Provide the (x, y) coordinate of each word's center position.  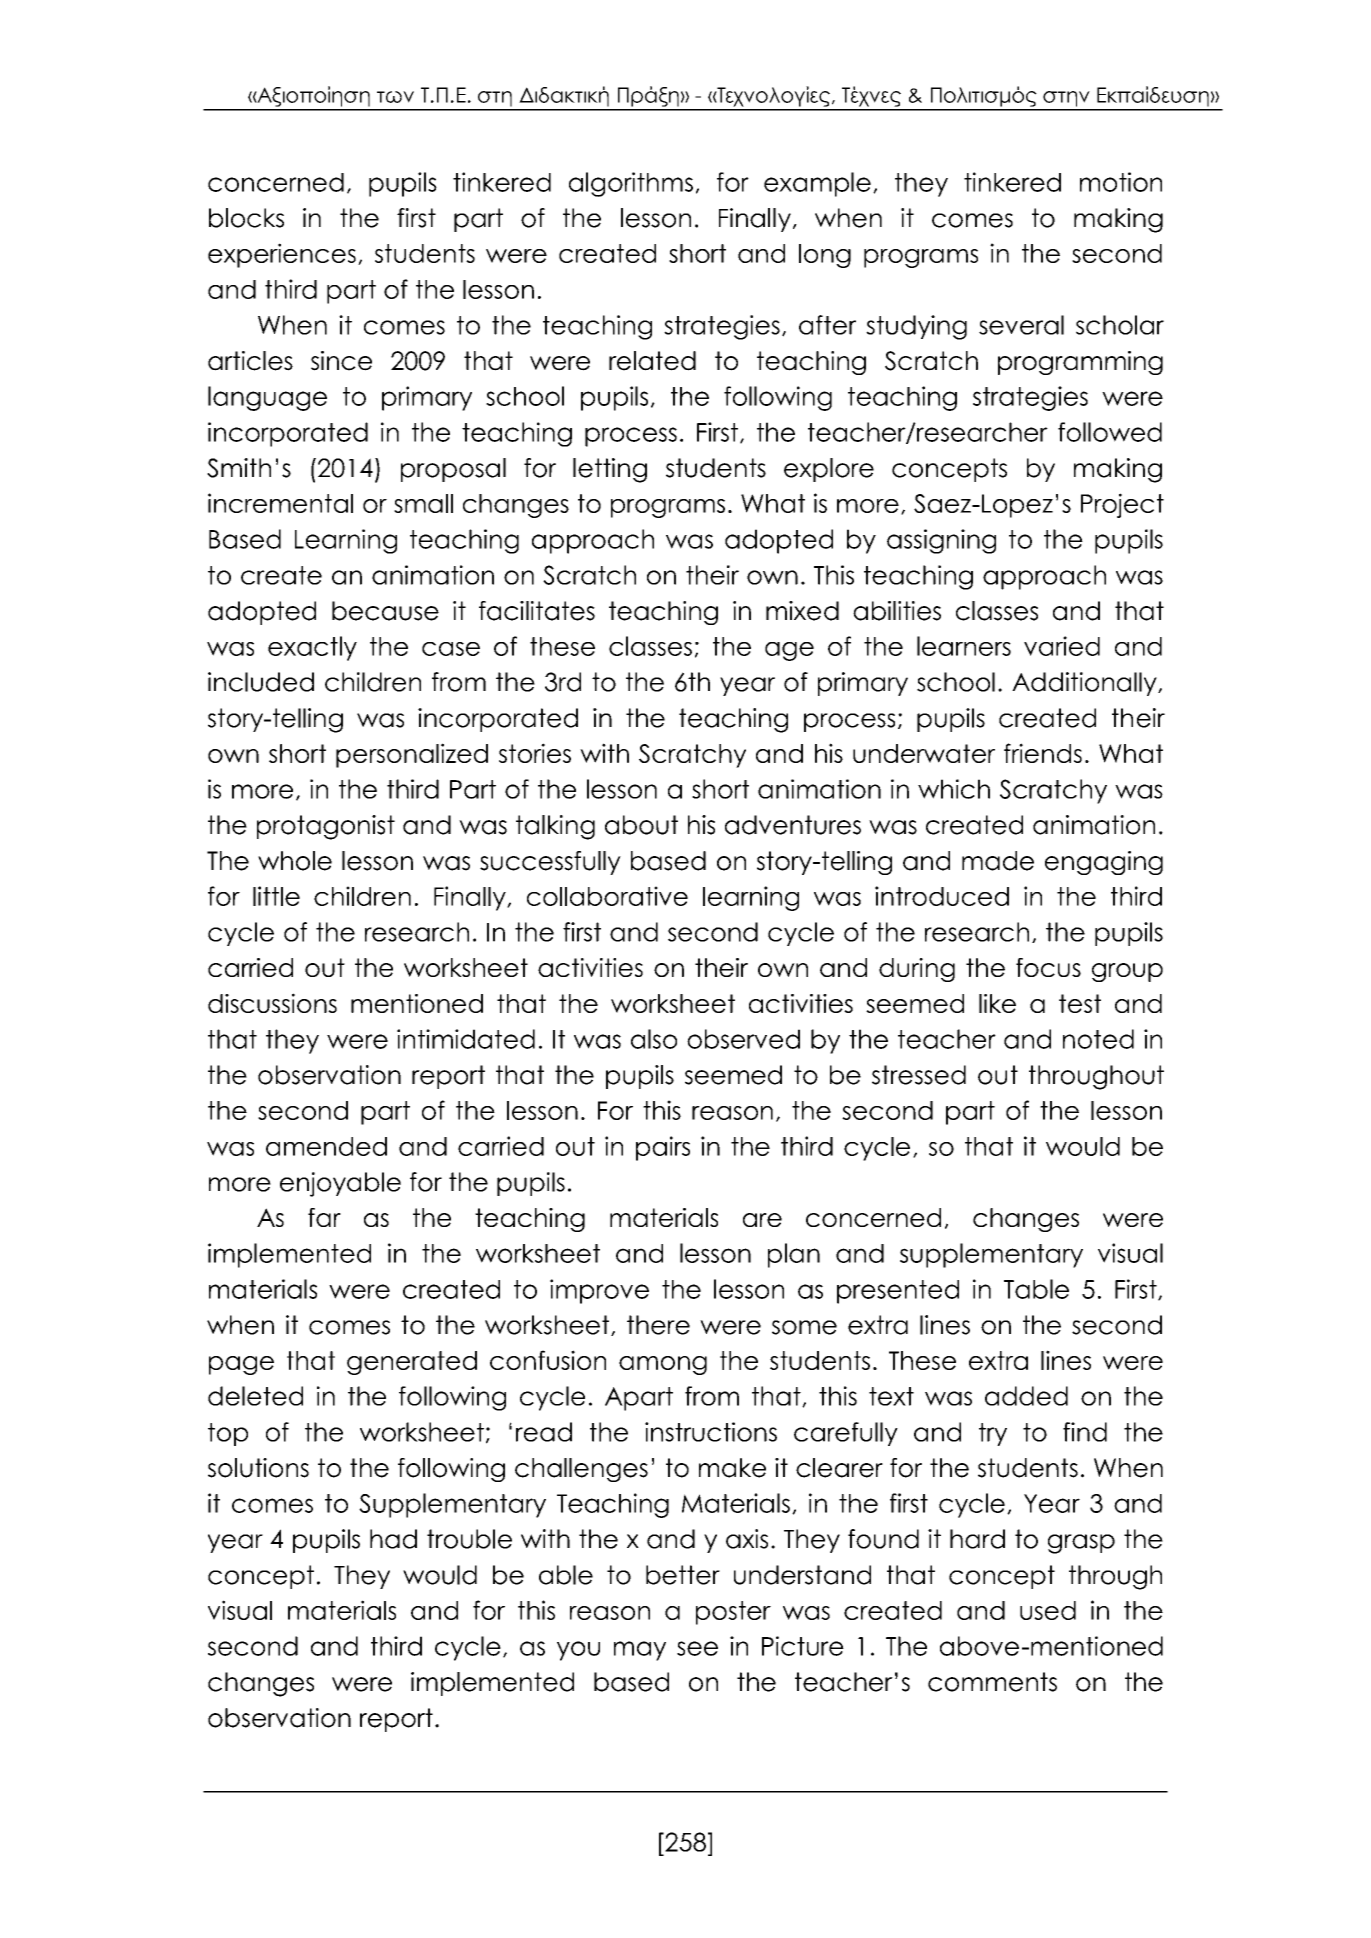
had (393, 1539)
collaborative (607, 896)
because (385, 611)
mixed (802, 611)
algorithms (631, 184)
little (276, 896)
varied (1062, 646)
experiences (282, 255)
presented (898, 1292)
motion (1121, 182)
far (324, 1217)
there (658, 1325)
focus (1048, 967)
